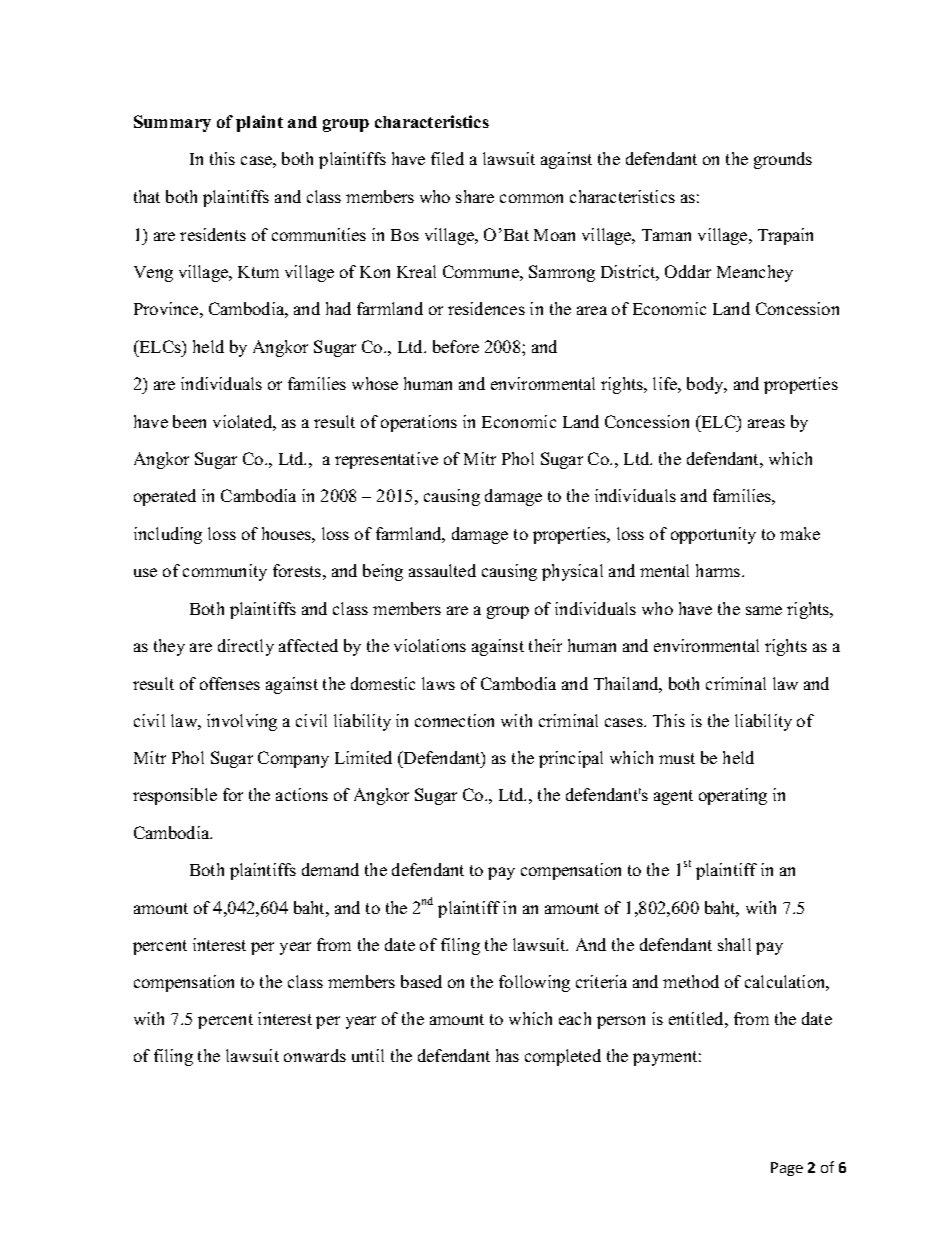 The image size is (952, 1233). I want to click on has, so click(507, 1055).
